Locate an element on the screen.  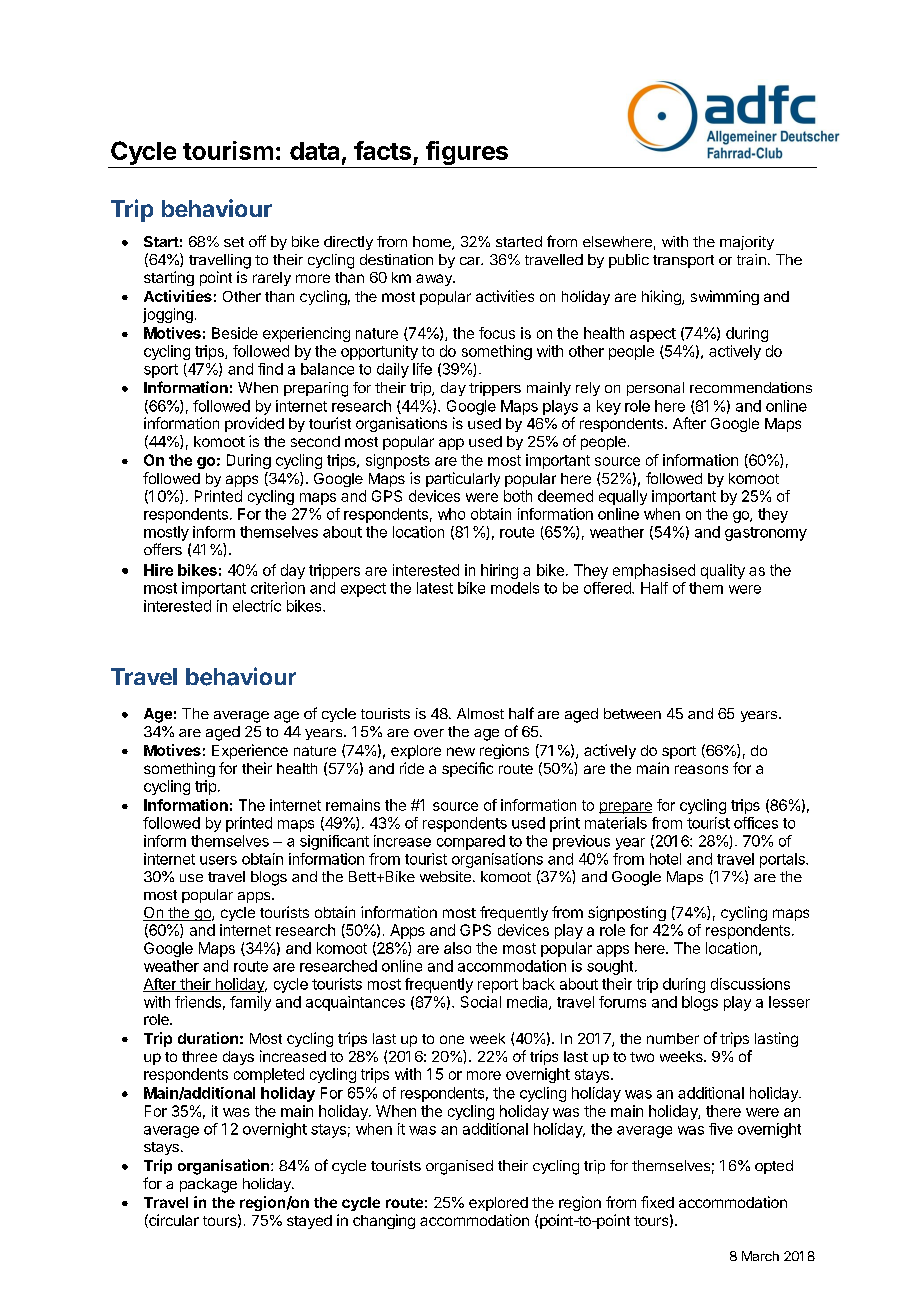
reasons is located at coordinates (701, 769).
